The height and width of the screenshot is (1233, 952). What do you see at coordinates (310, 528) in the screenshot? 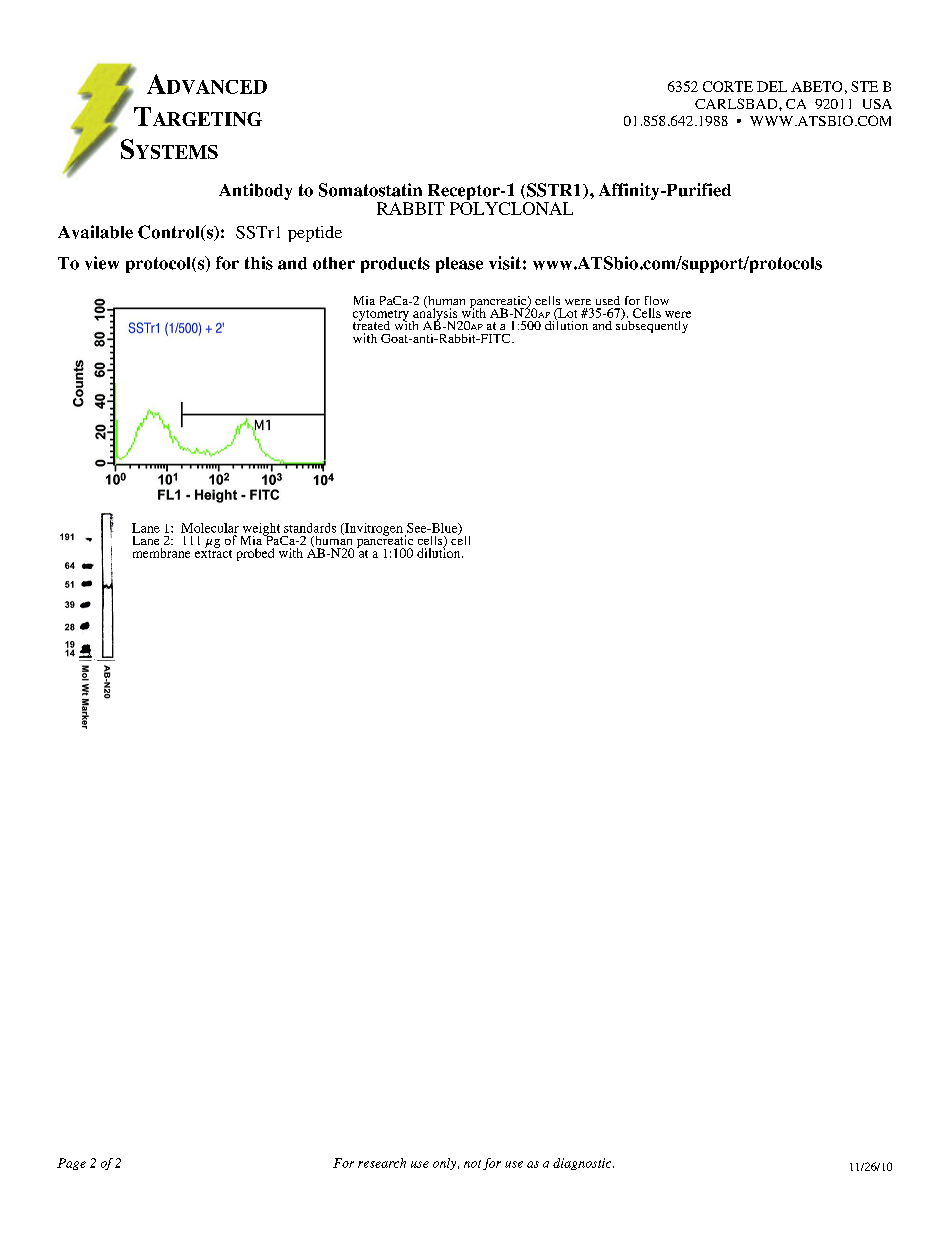
I see `standards` at bounding box center [310, 528].
